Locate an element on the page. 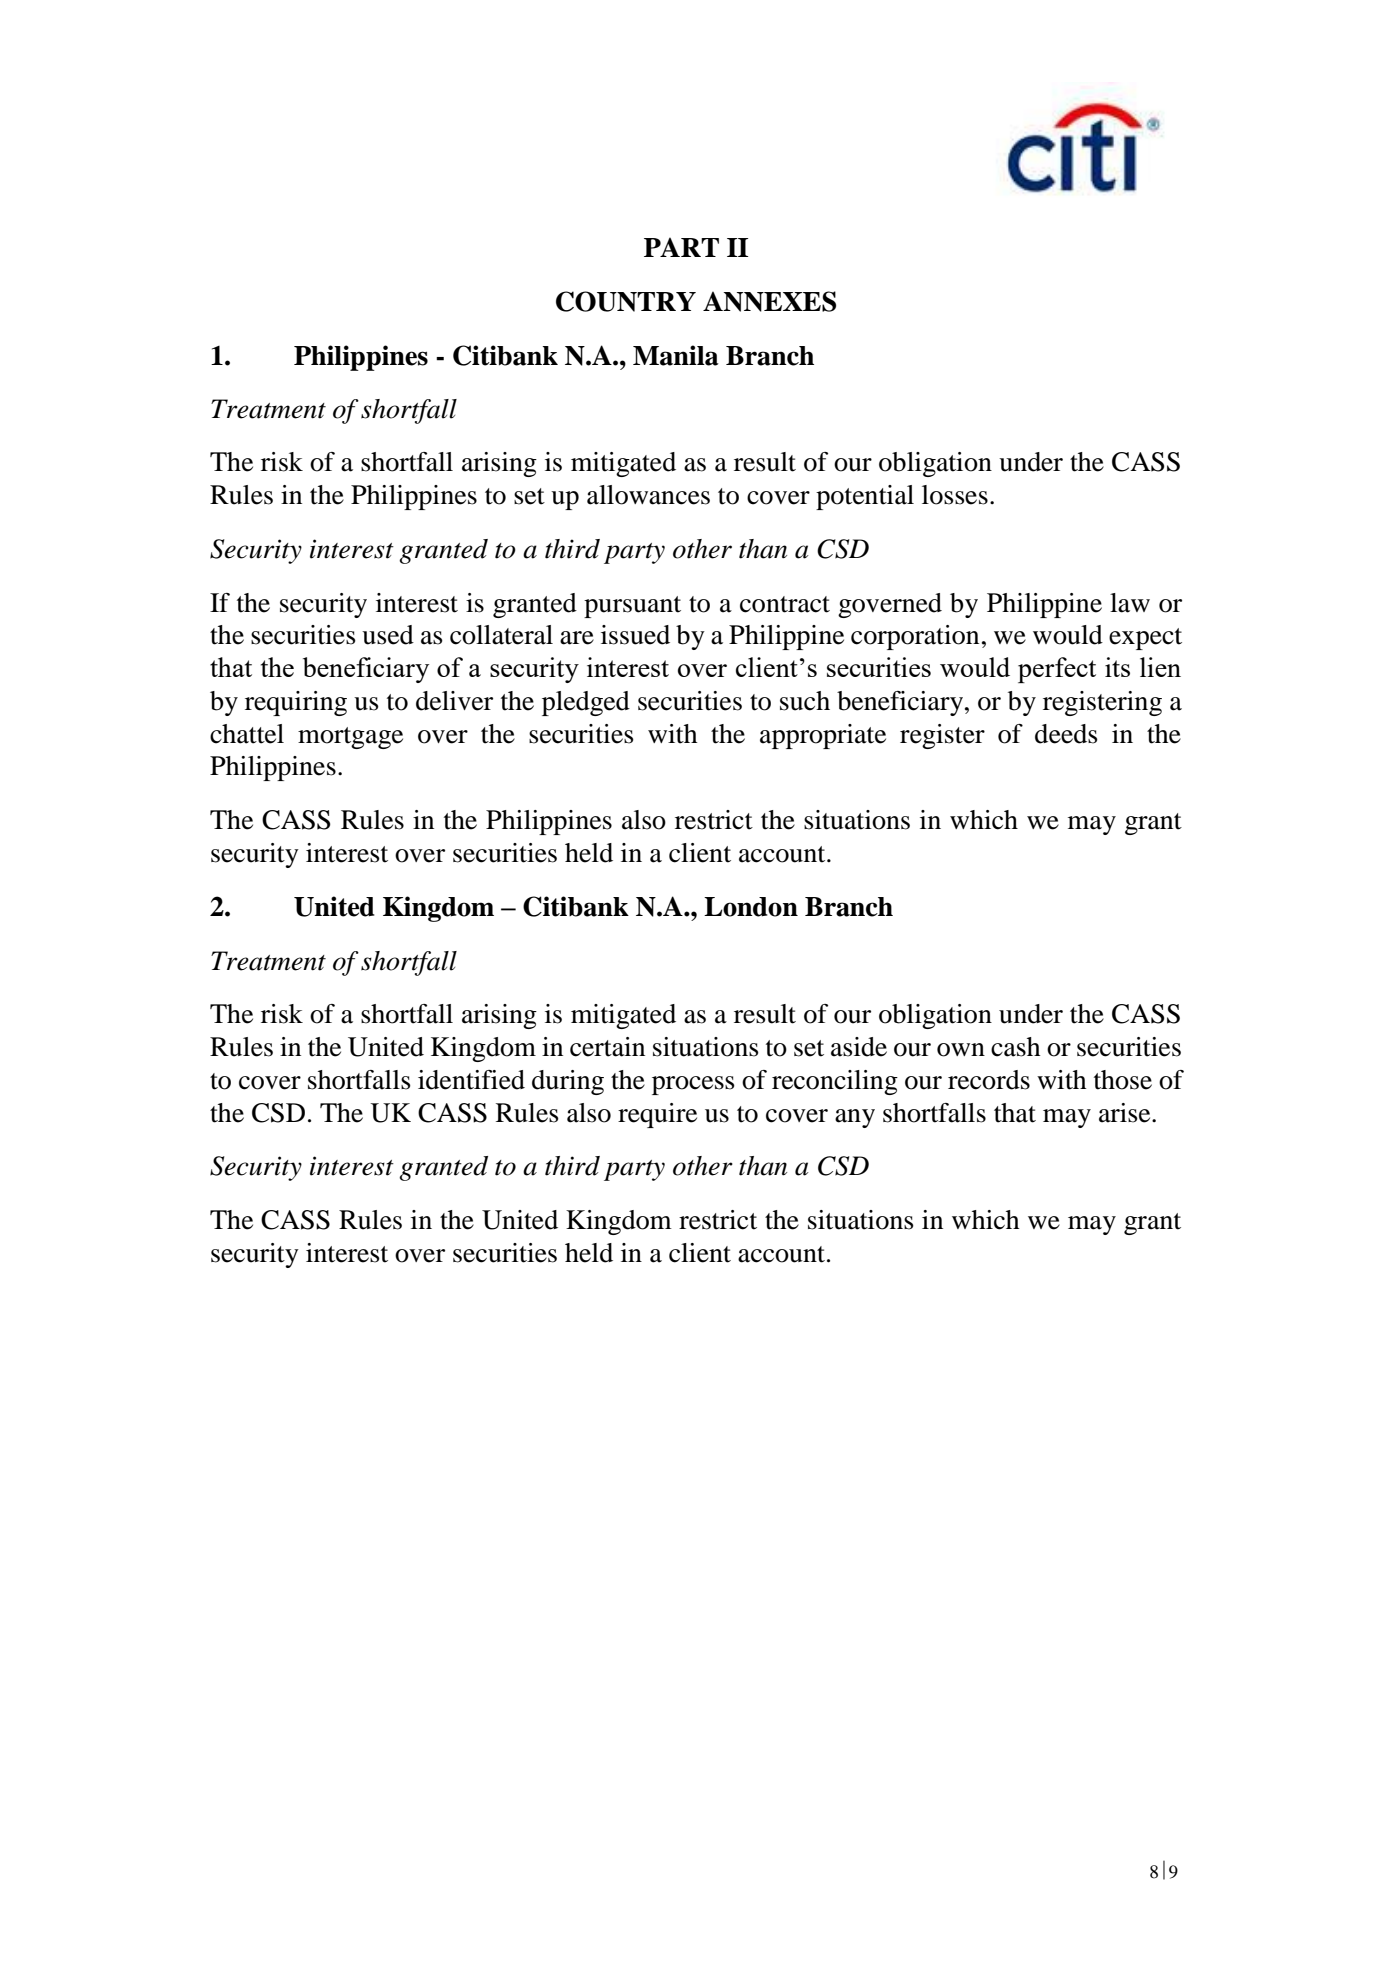 This image has height=1968, width=1392. such is located at coordinates (805, 701).
